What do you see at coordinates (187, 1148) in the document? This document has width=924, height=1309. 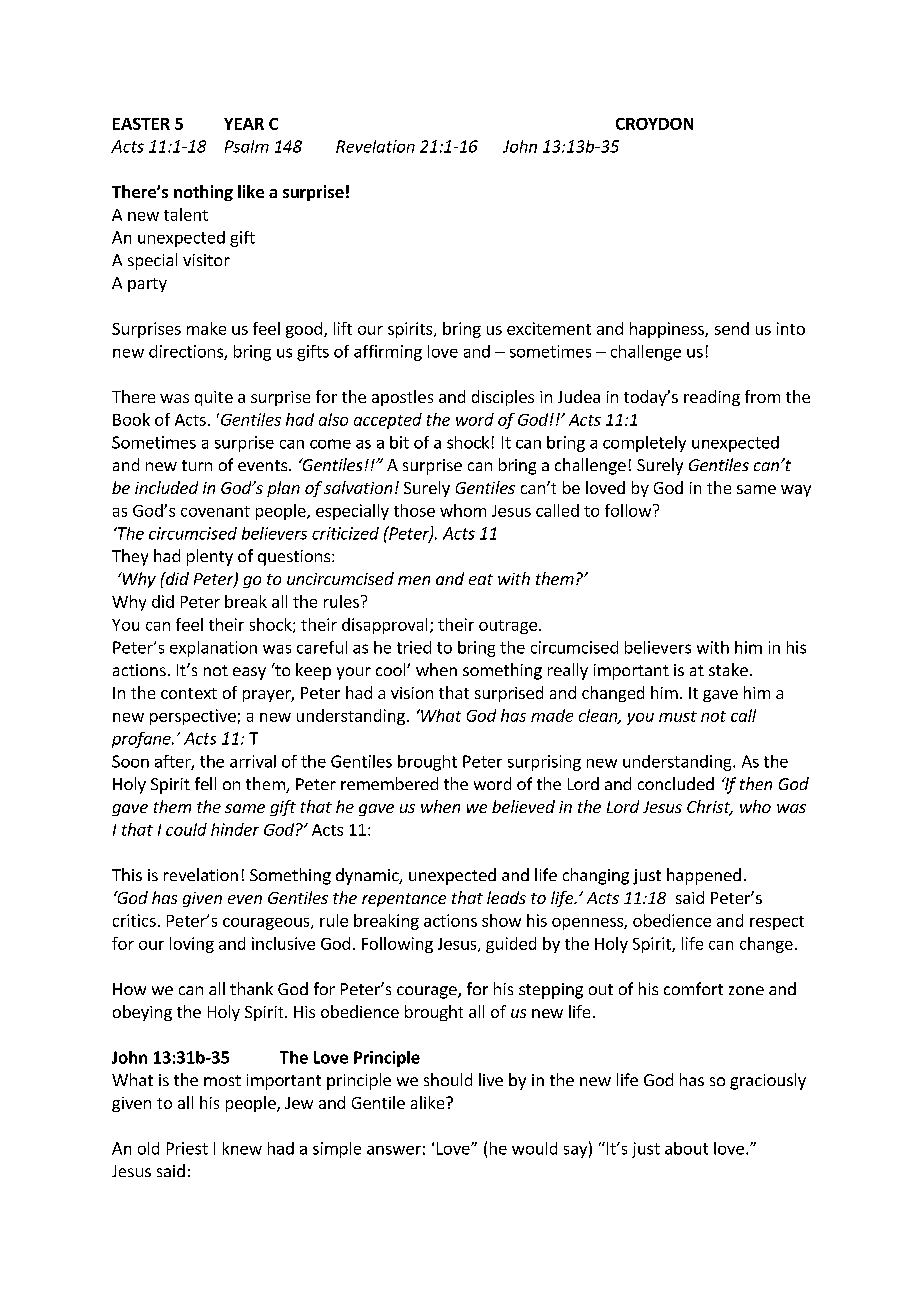 I see `Priest` at bounding box center [187, 1148].
